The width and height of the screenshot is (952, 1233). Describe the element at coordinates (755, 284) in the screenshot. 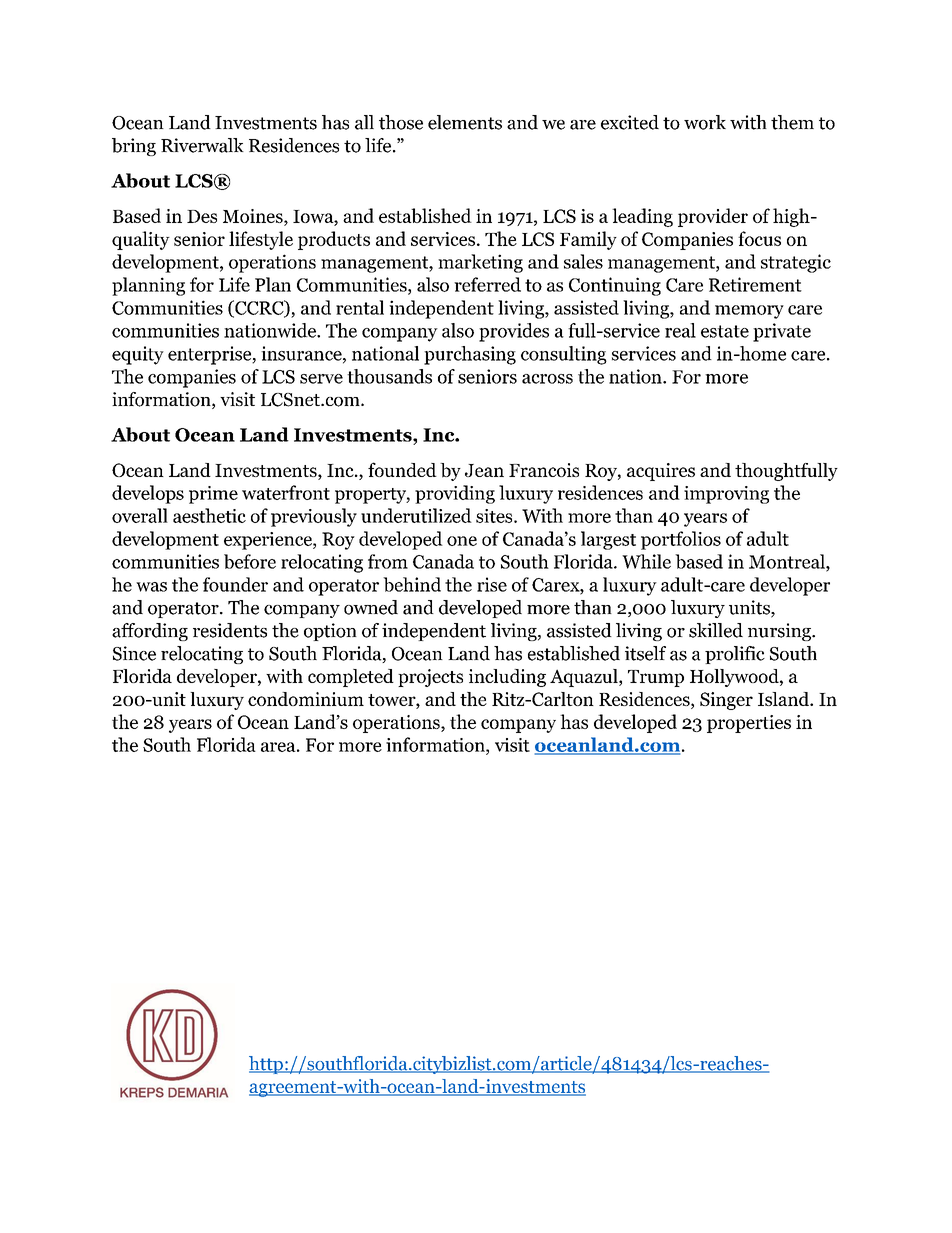

I see `Retirement` at that location.
